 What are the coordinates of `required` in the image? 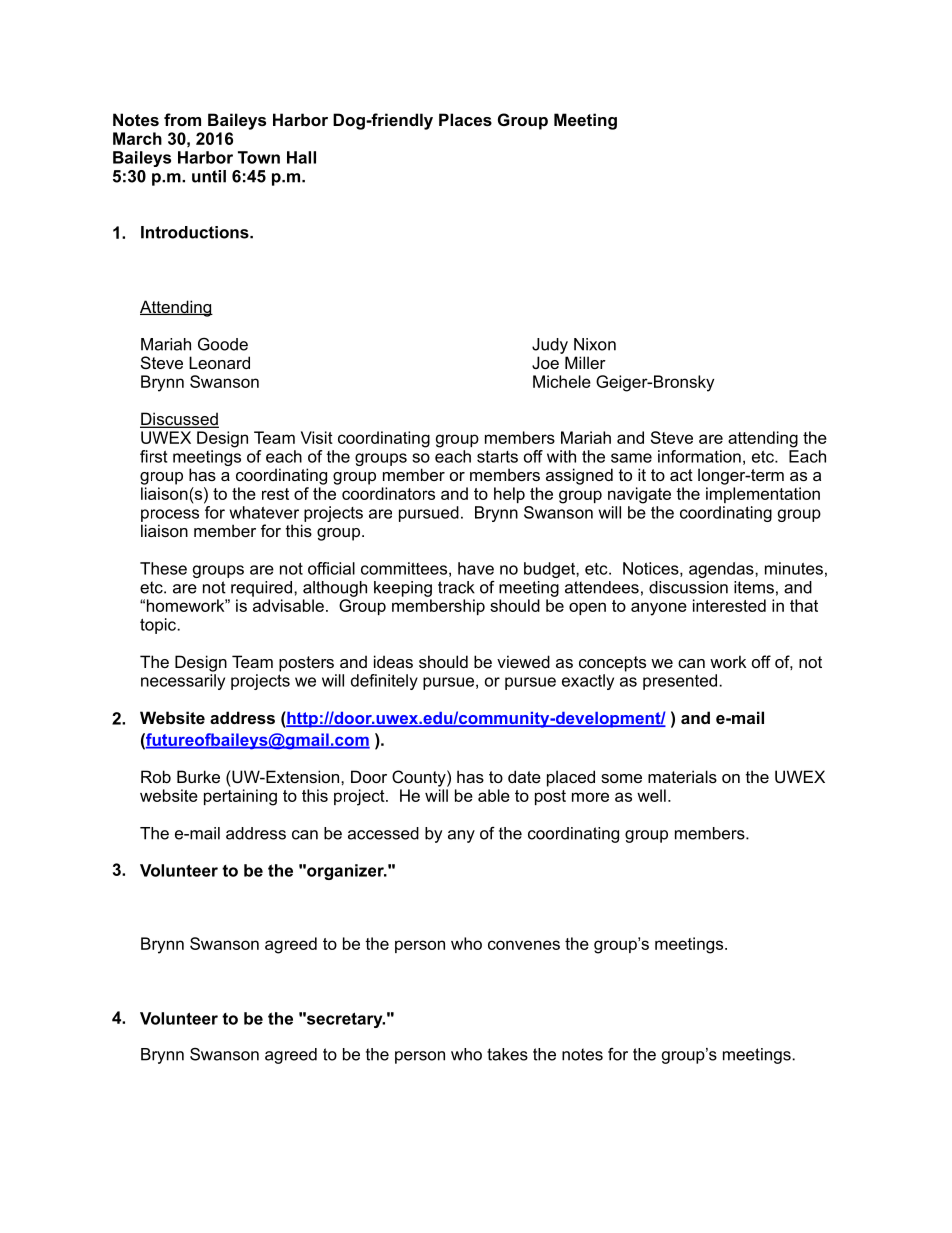 It's located at (261, 589).
